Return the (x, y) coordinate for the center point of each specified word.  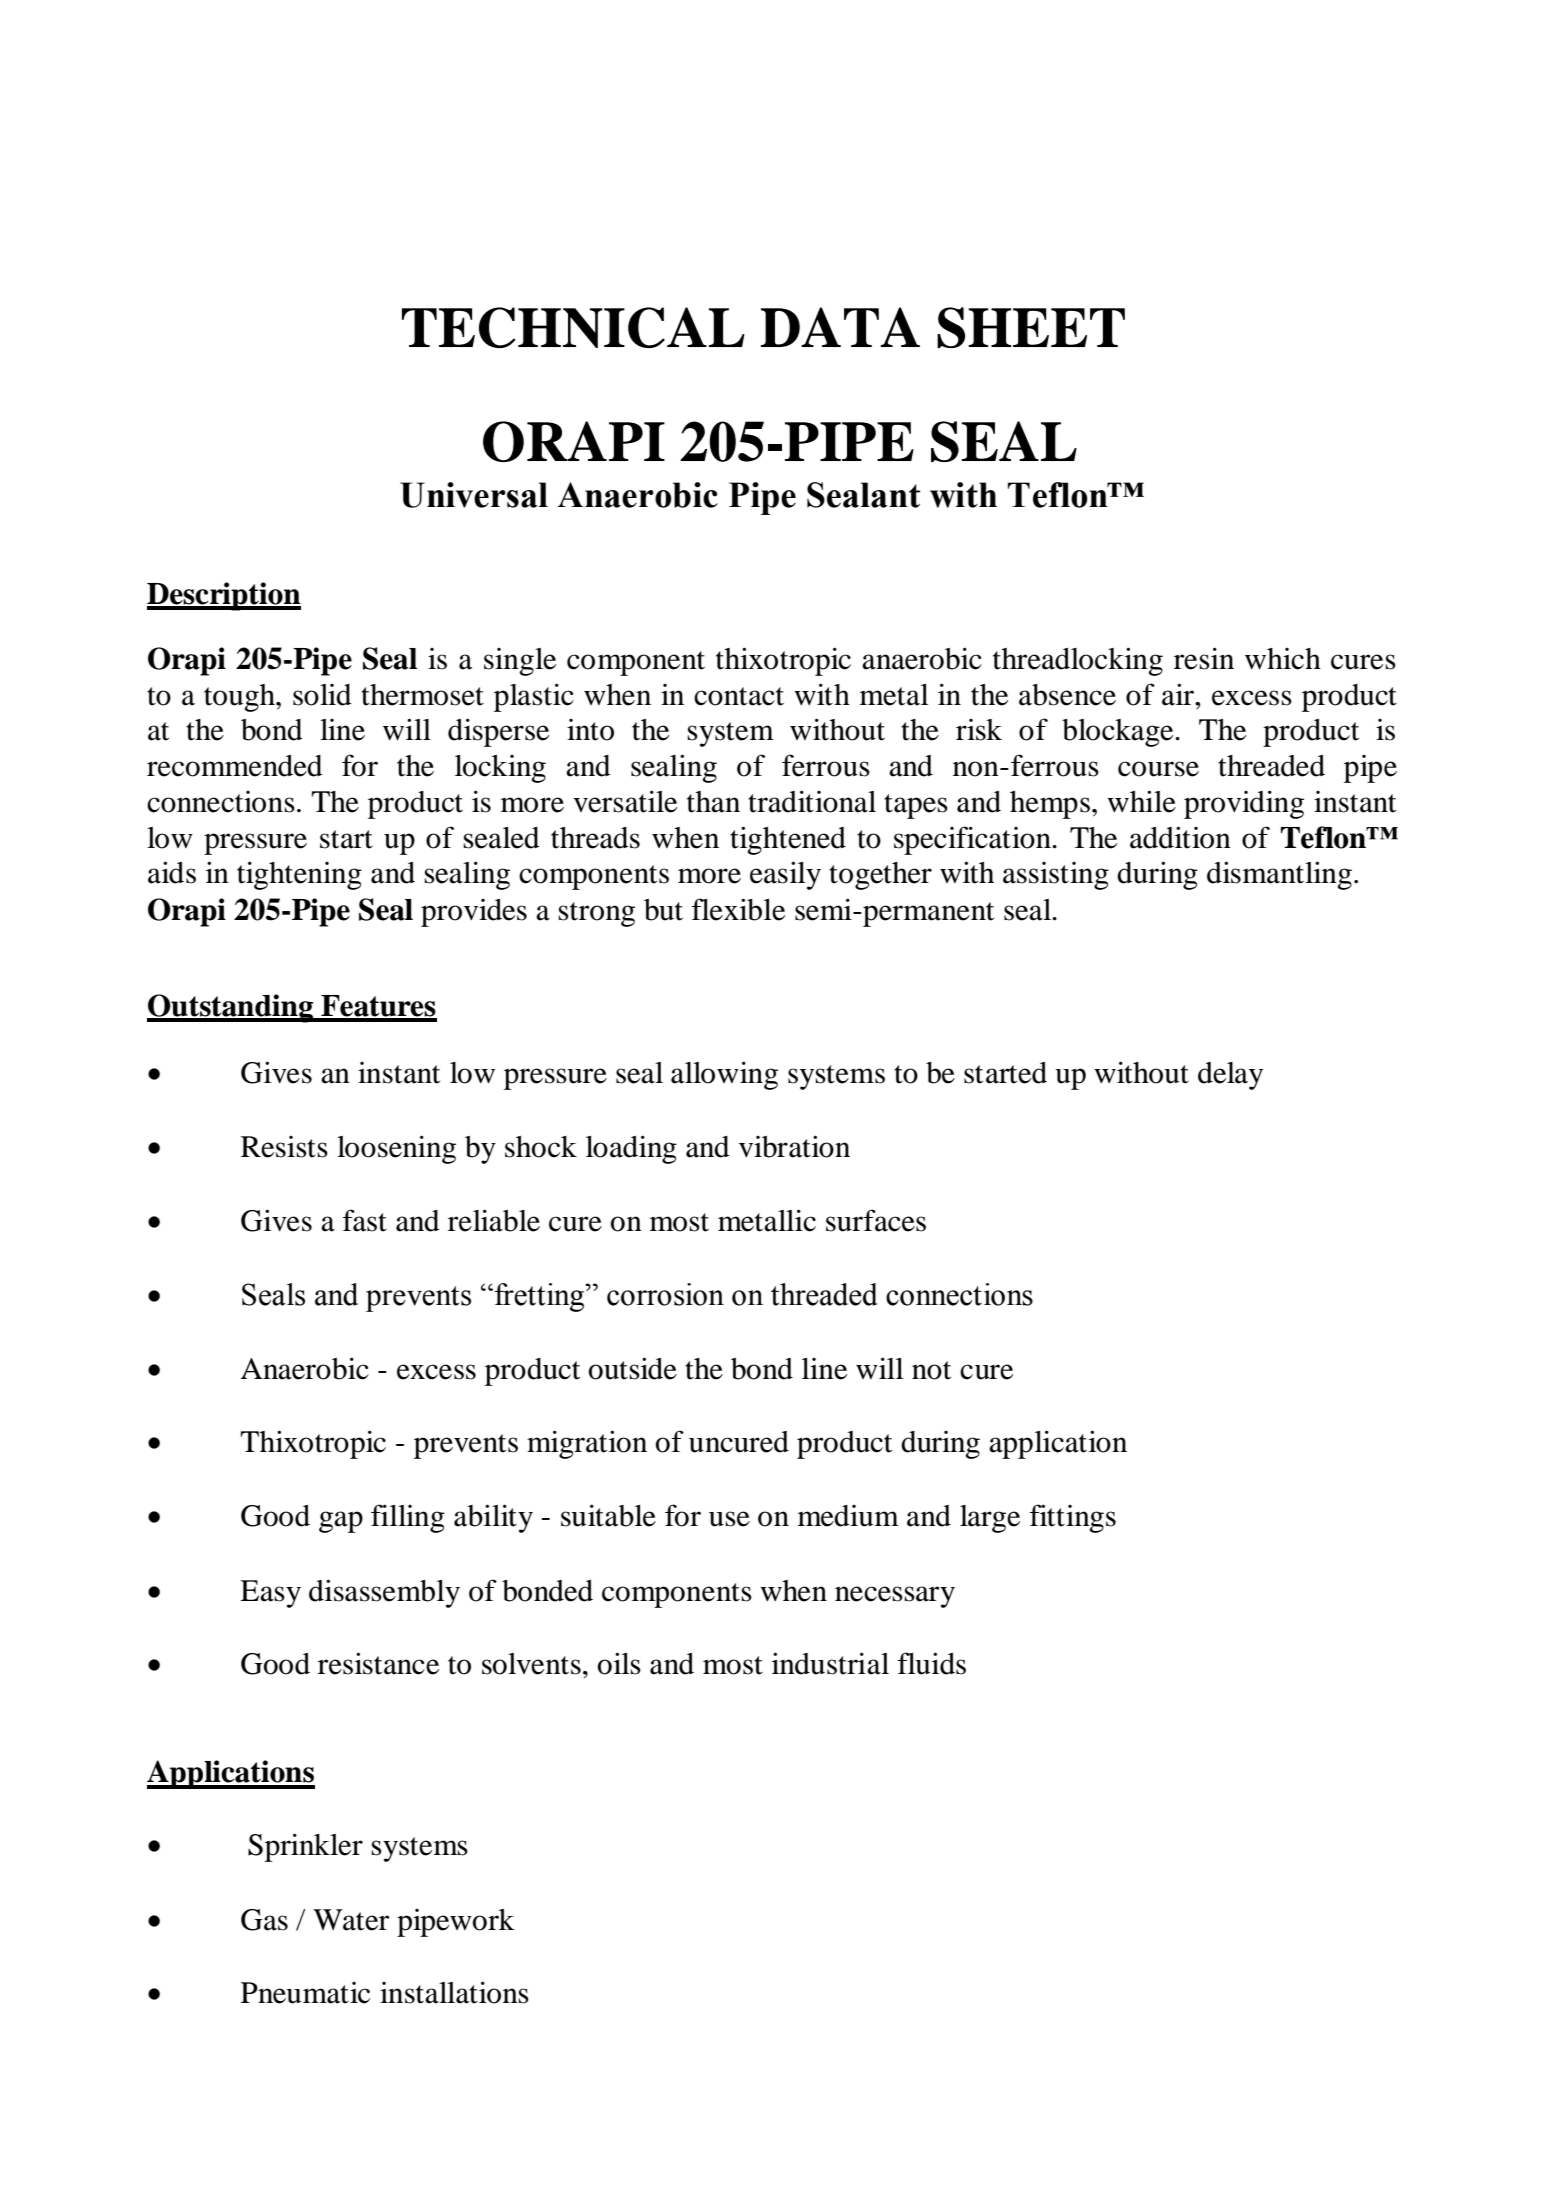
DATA (840, 327)
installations (454, 1992)
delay (1230, 1076)
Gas (264, 1920)
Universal (474, 495)
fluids (932, 1663)
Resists (284, 1147)
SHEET (1031, 327)
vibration (794, 1146)
